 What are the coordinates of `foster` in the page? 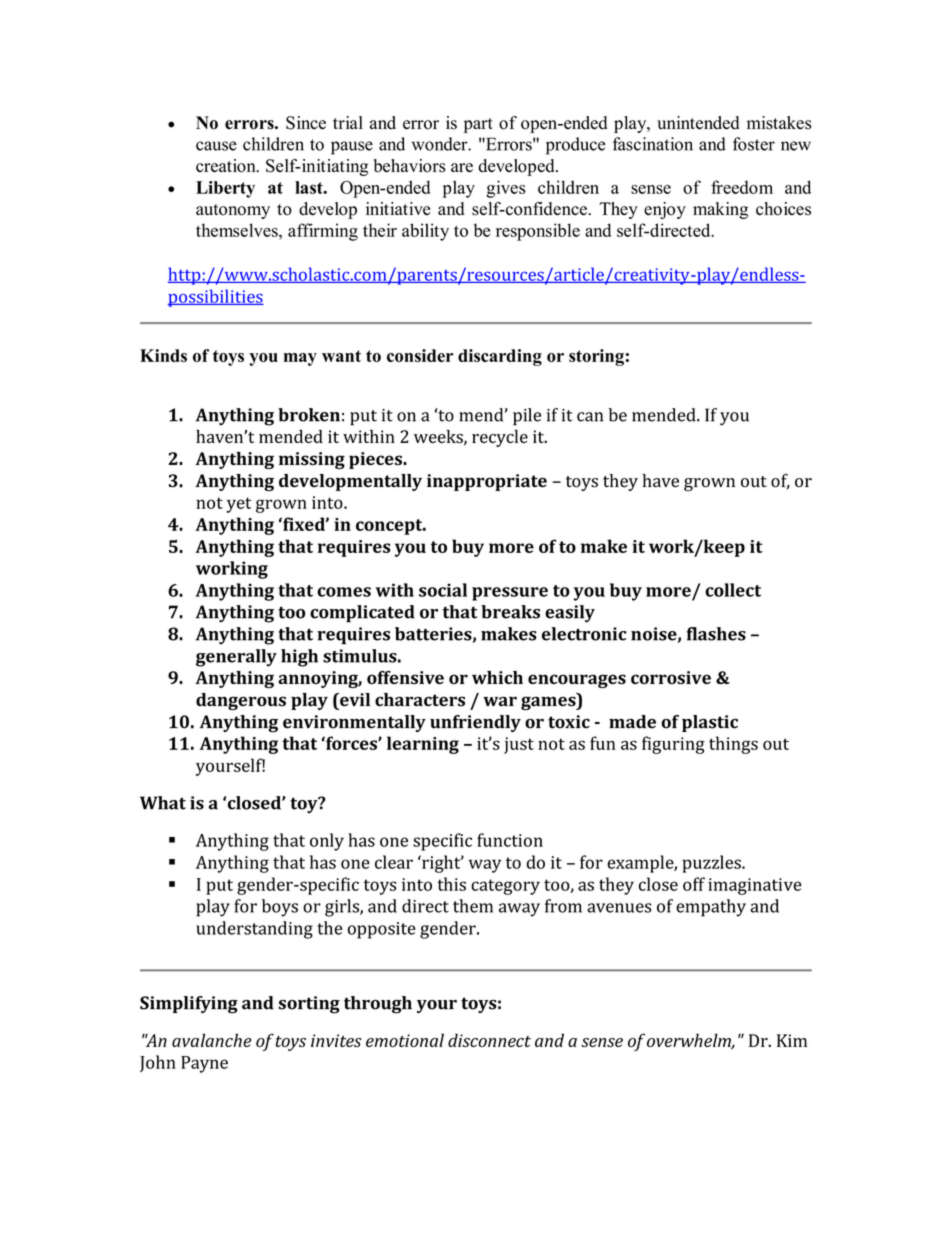 It's located at (754, 144).
